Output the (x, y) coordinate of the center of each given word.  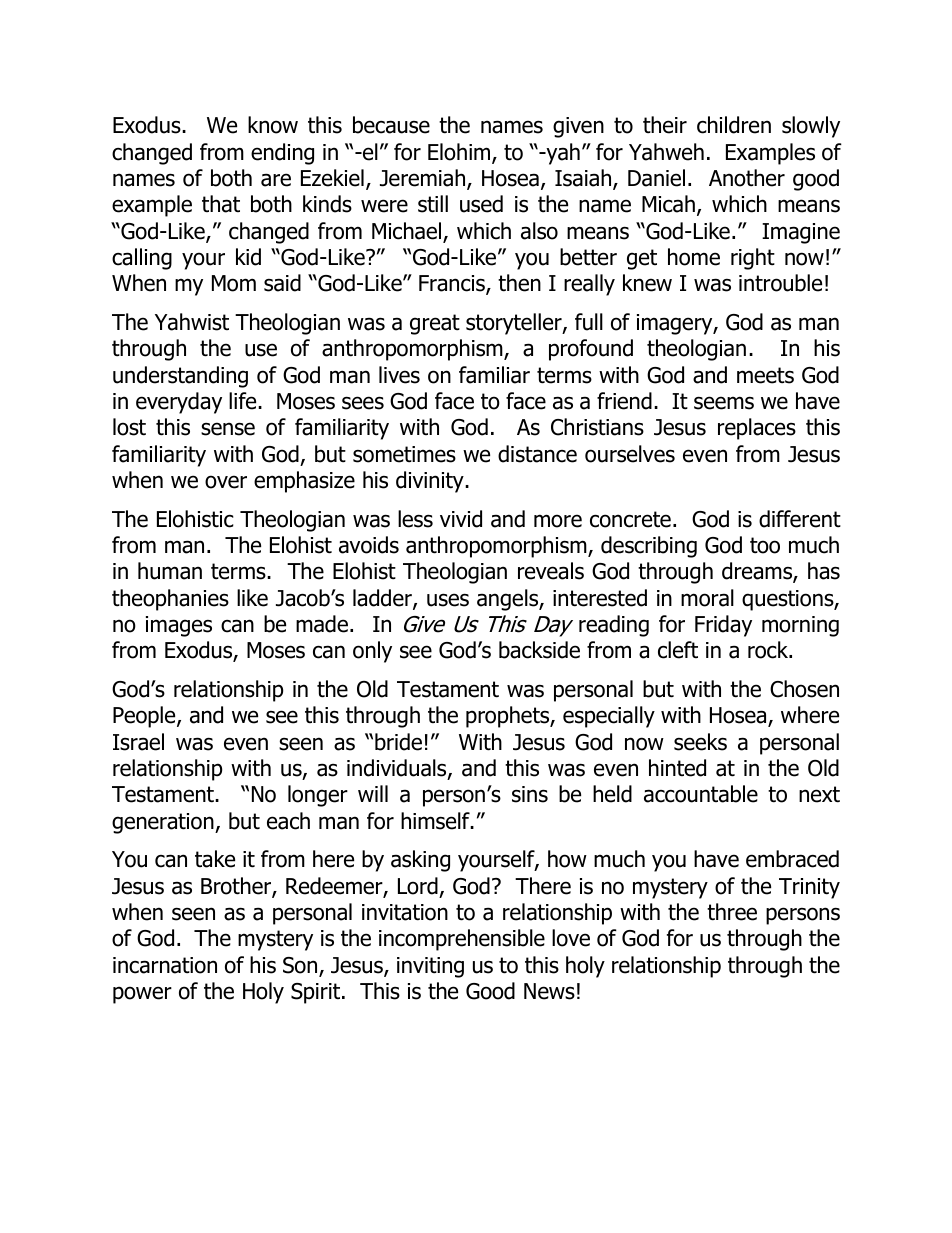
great (435, 324)
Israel (138, 742)
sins (530, 794)
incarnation (165, 965)
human (170, 571)
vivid (461, 519)
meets (765, 375)
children (734, 125)
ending (282, 154)
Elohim (460, 153)
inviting (430, 967)
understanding (180, 377)
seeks (700, 742)
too (765, 545)
